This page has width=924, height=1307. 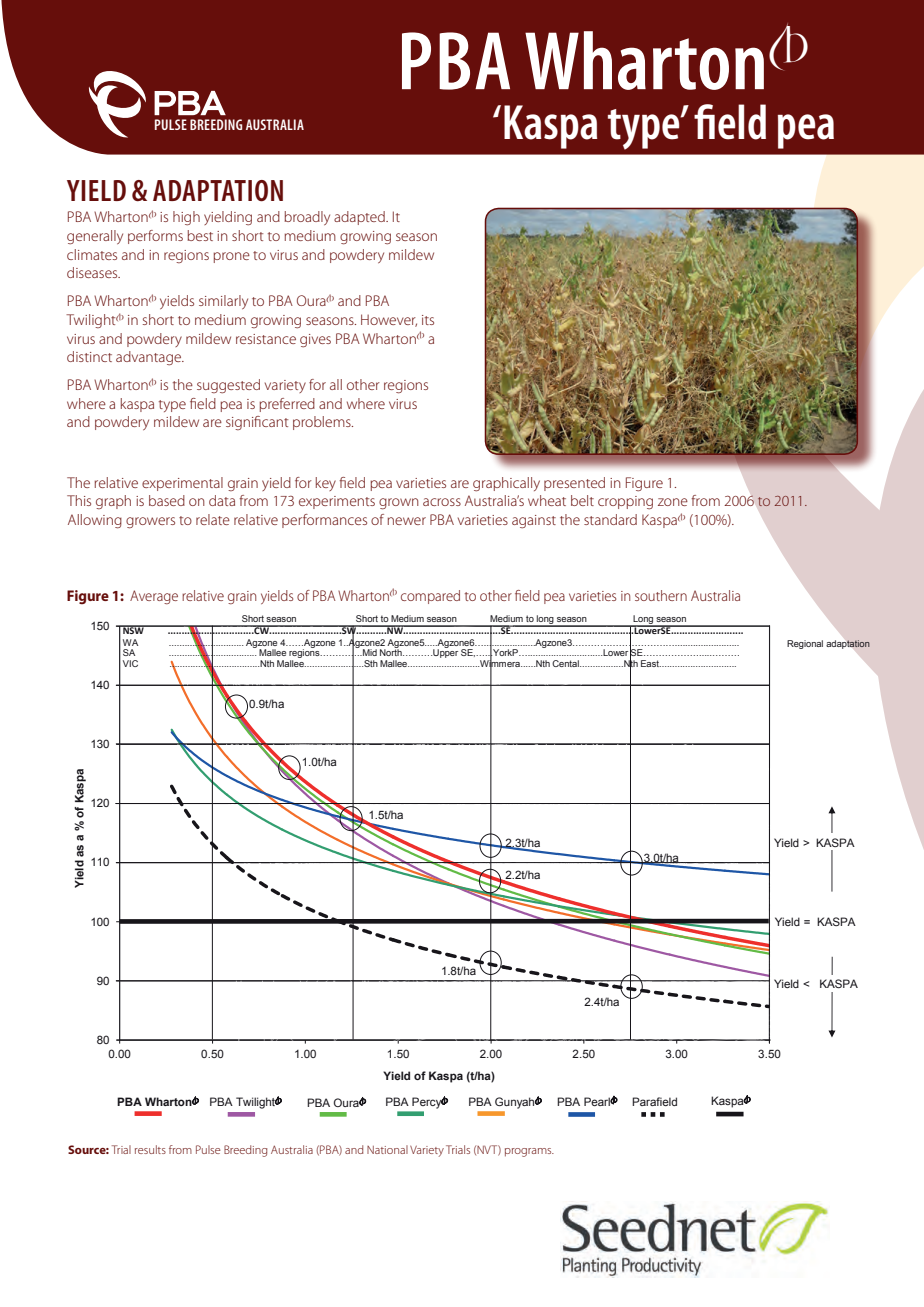 What do you see at coordinates (428, 320) in the page?
I see `its` at bounding box center [428, 320].
